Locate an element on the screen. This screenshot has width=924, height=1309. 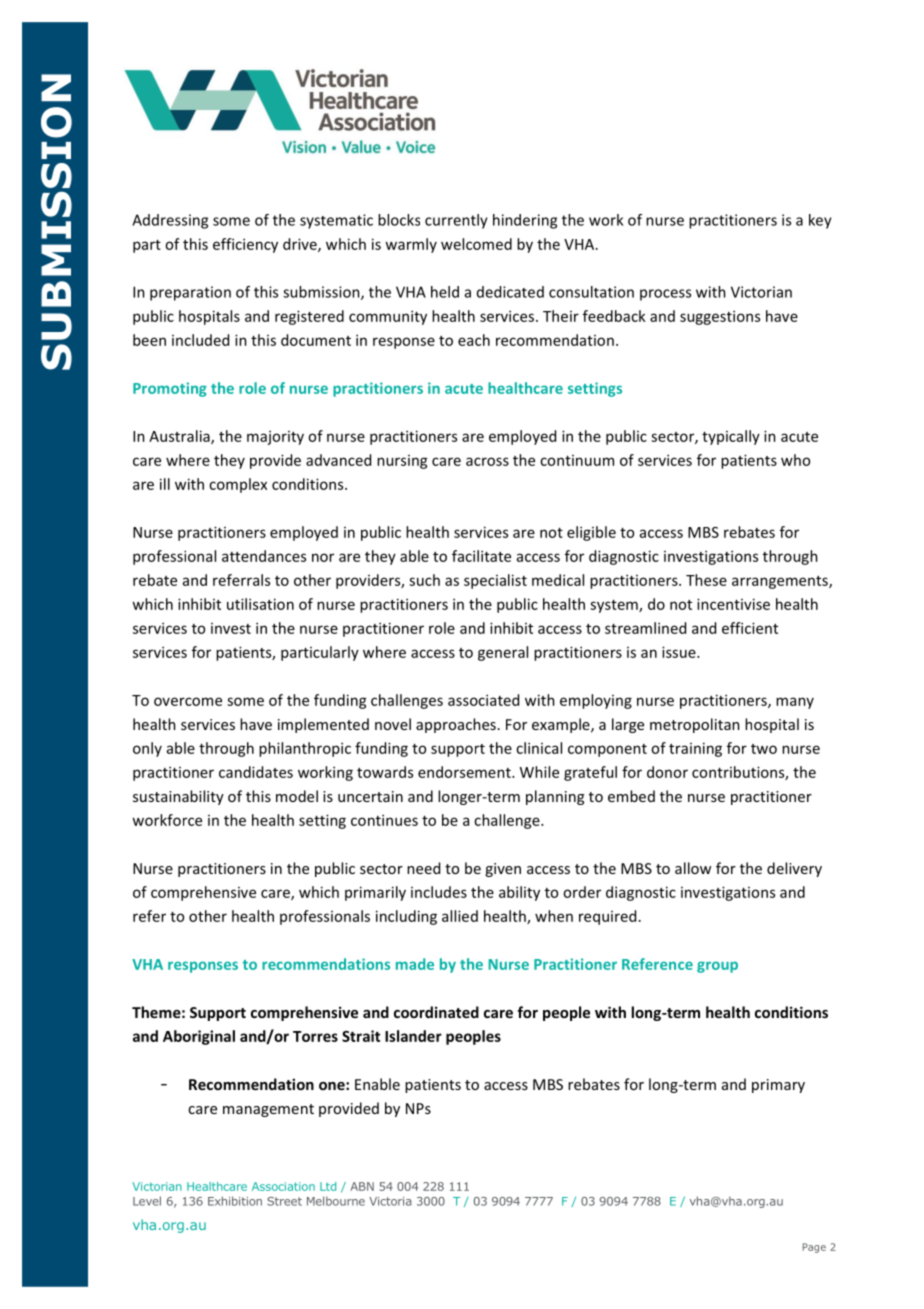
These is located at coordinates (706, 580).
